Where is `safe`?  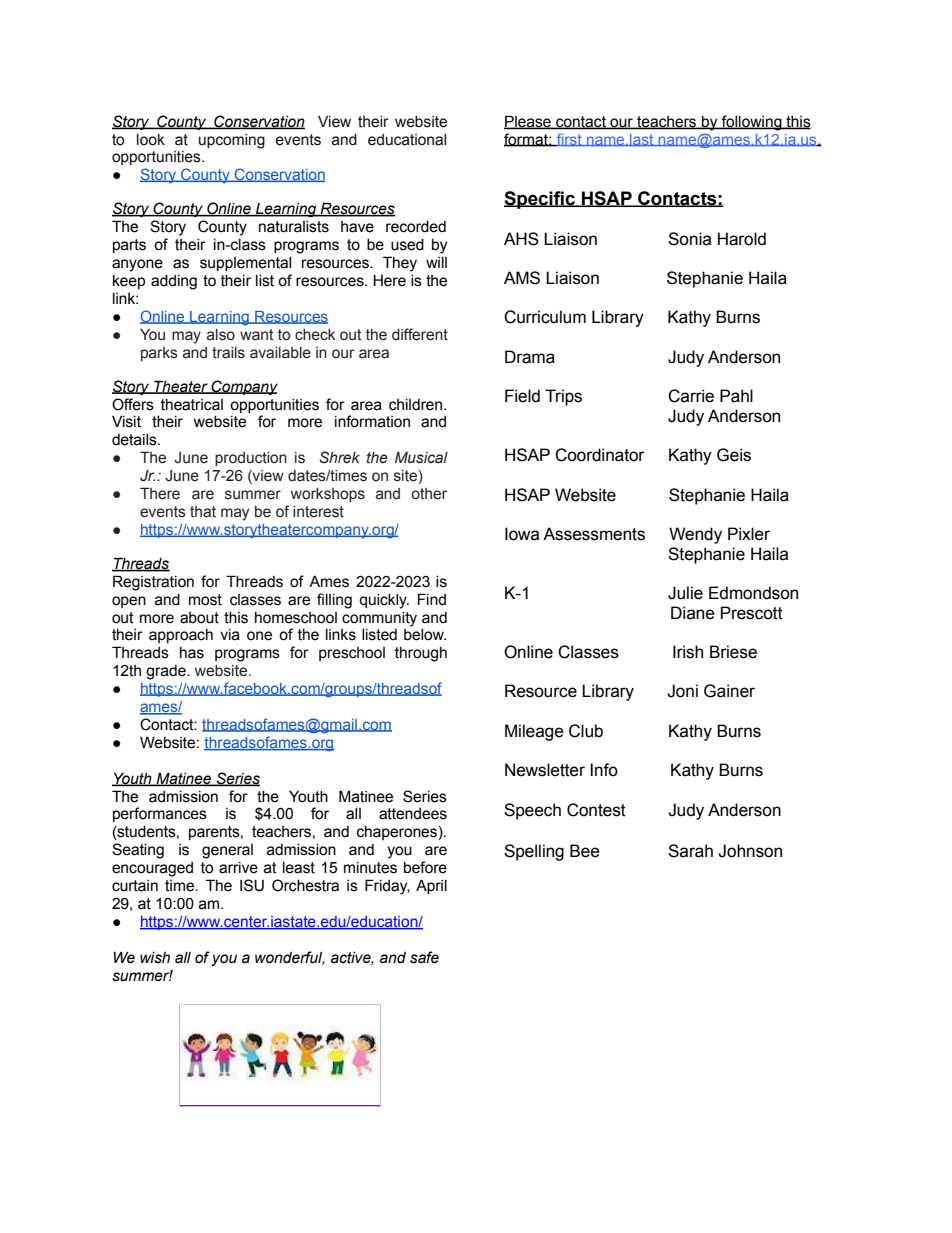
safe is located at coordinates (424, 957).
